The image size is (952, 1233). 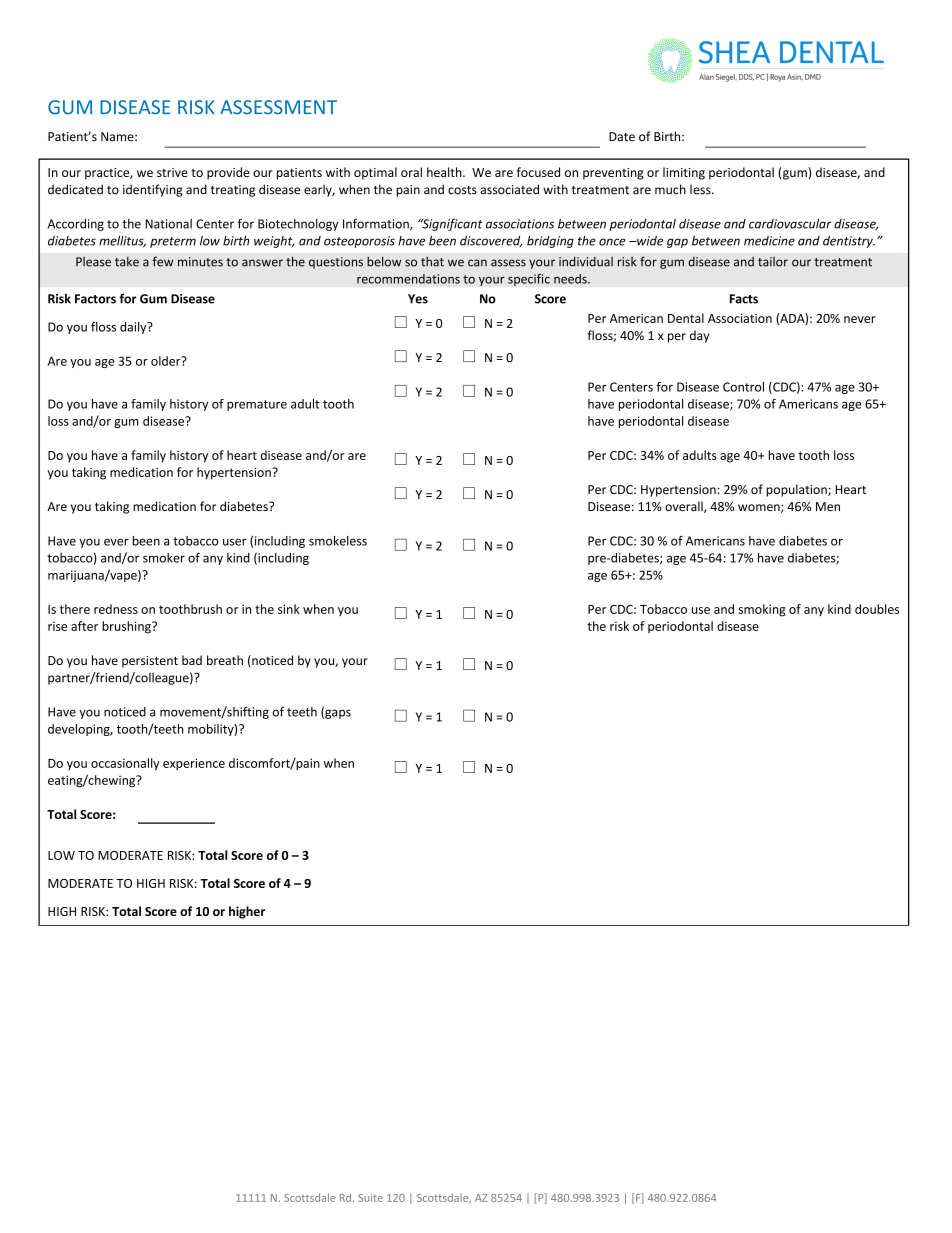 I want to click on persistent, so click(x=150, y=662).
